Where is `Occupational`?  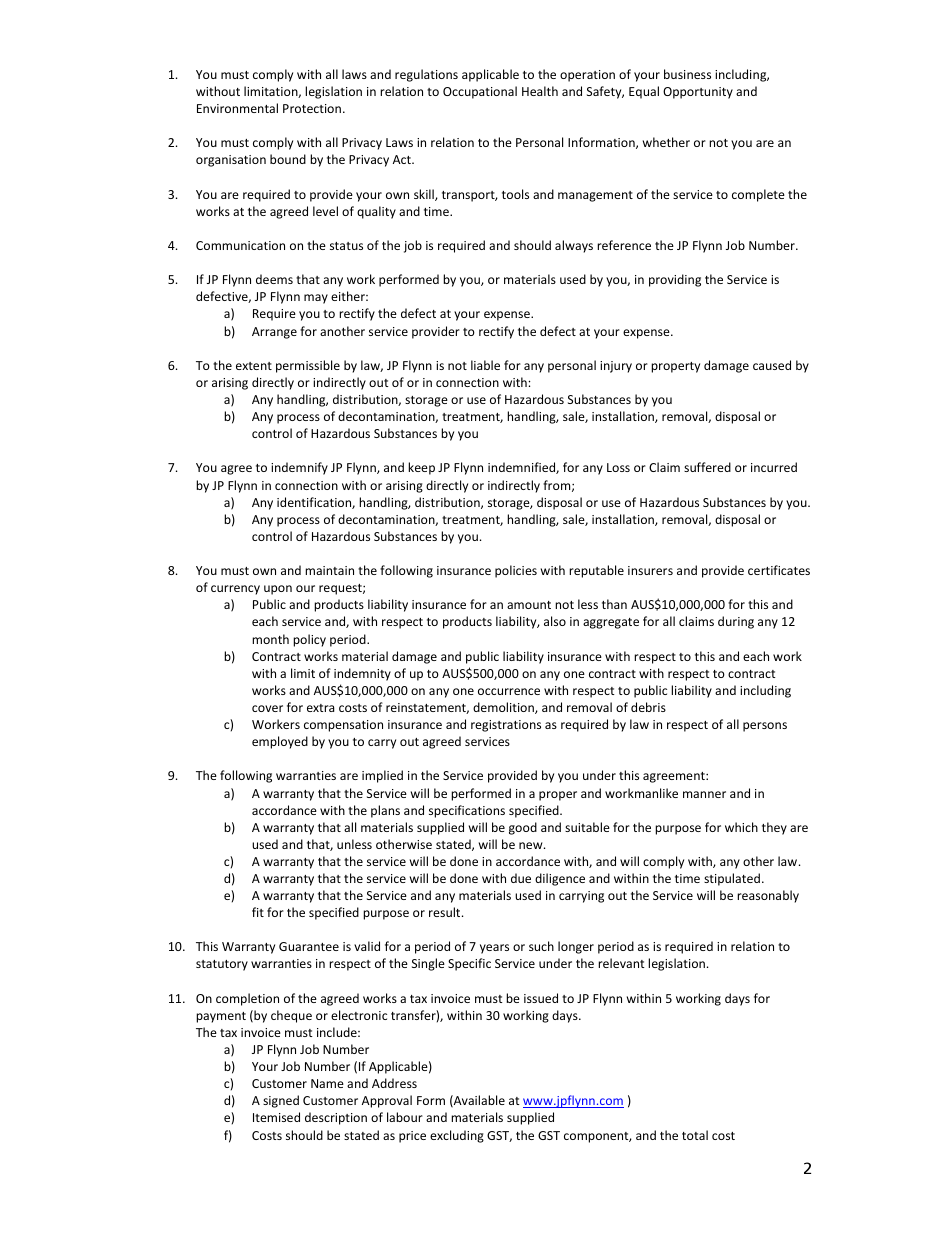
Occupational is located at coordinates (480, 92).
